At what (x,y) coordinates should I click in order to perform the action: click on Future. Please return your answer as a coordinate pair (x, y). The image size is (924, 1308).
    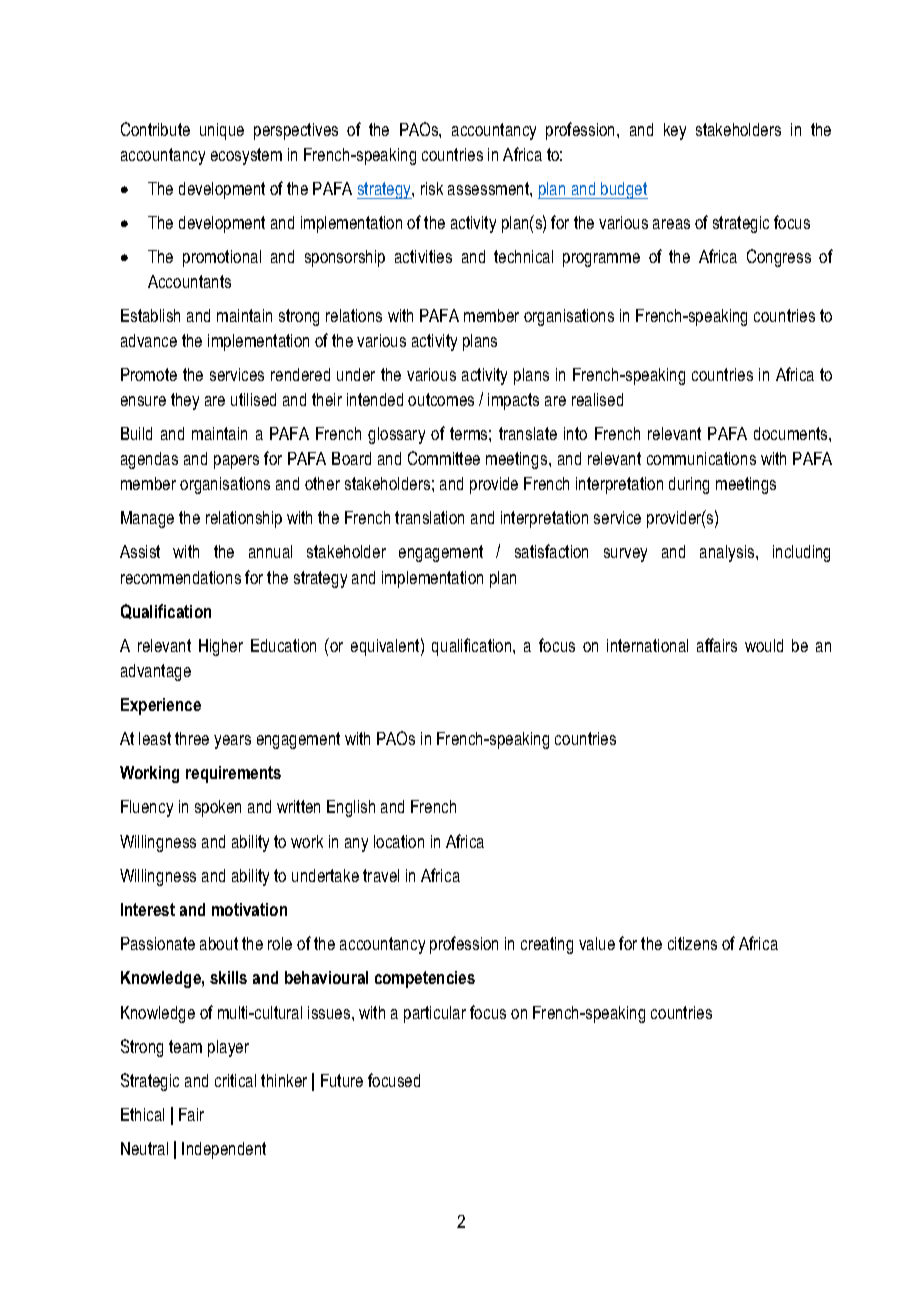
    Looking at the image, I should click on (342, 1080).
